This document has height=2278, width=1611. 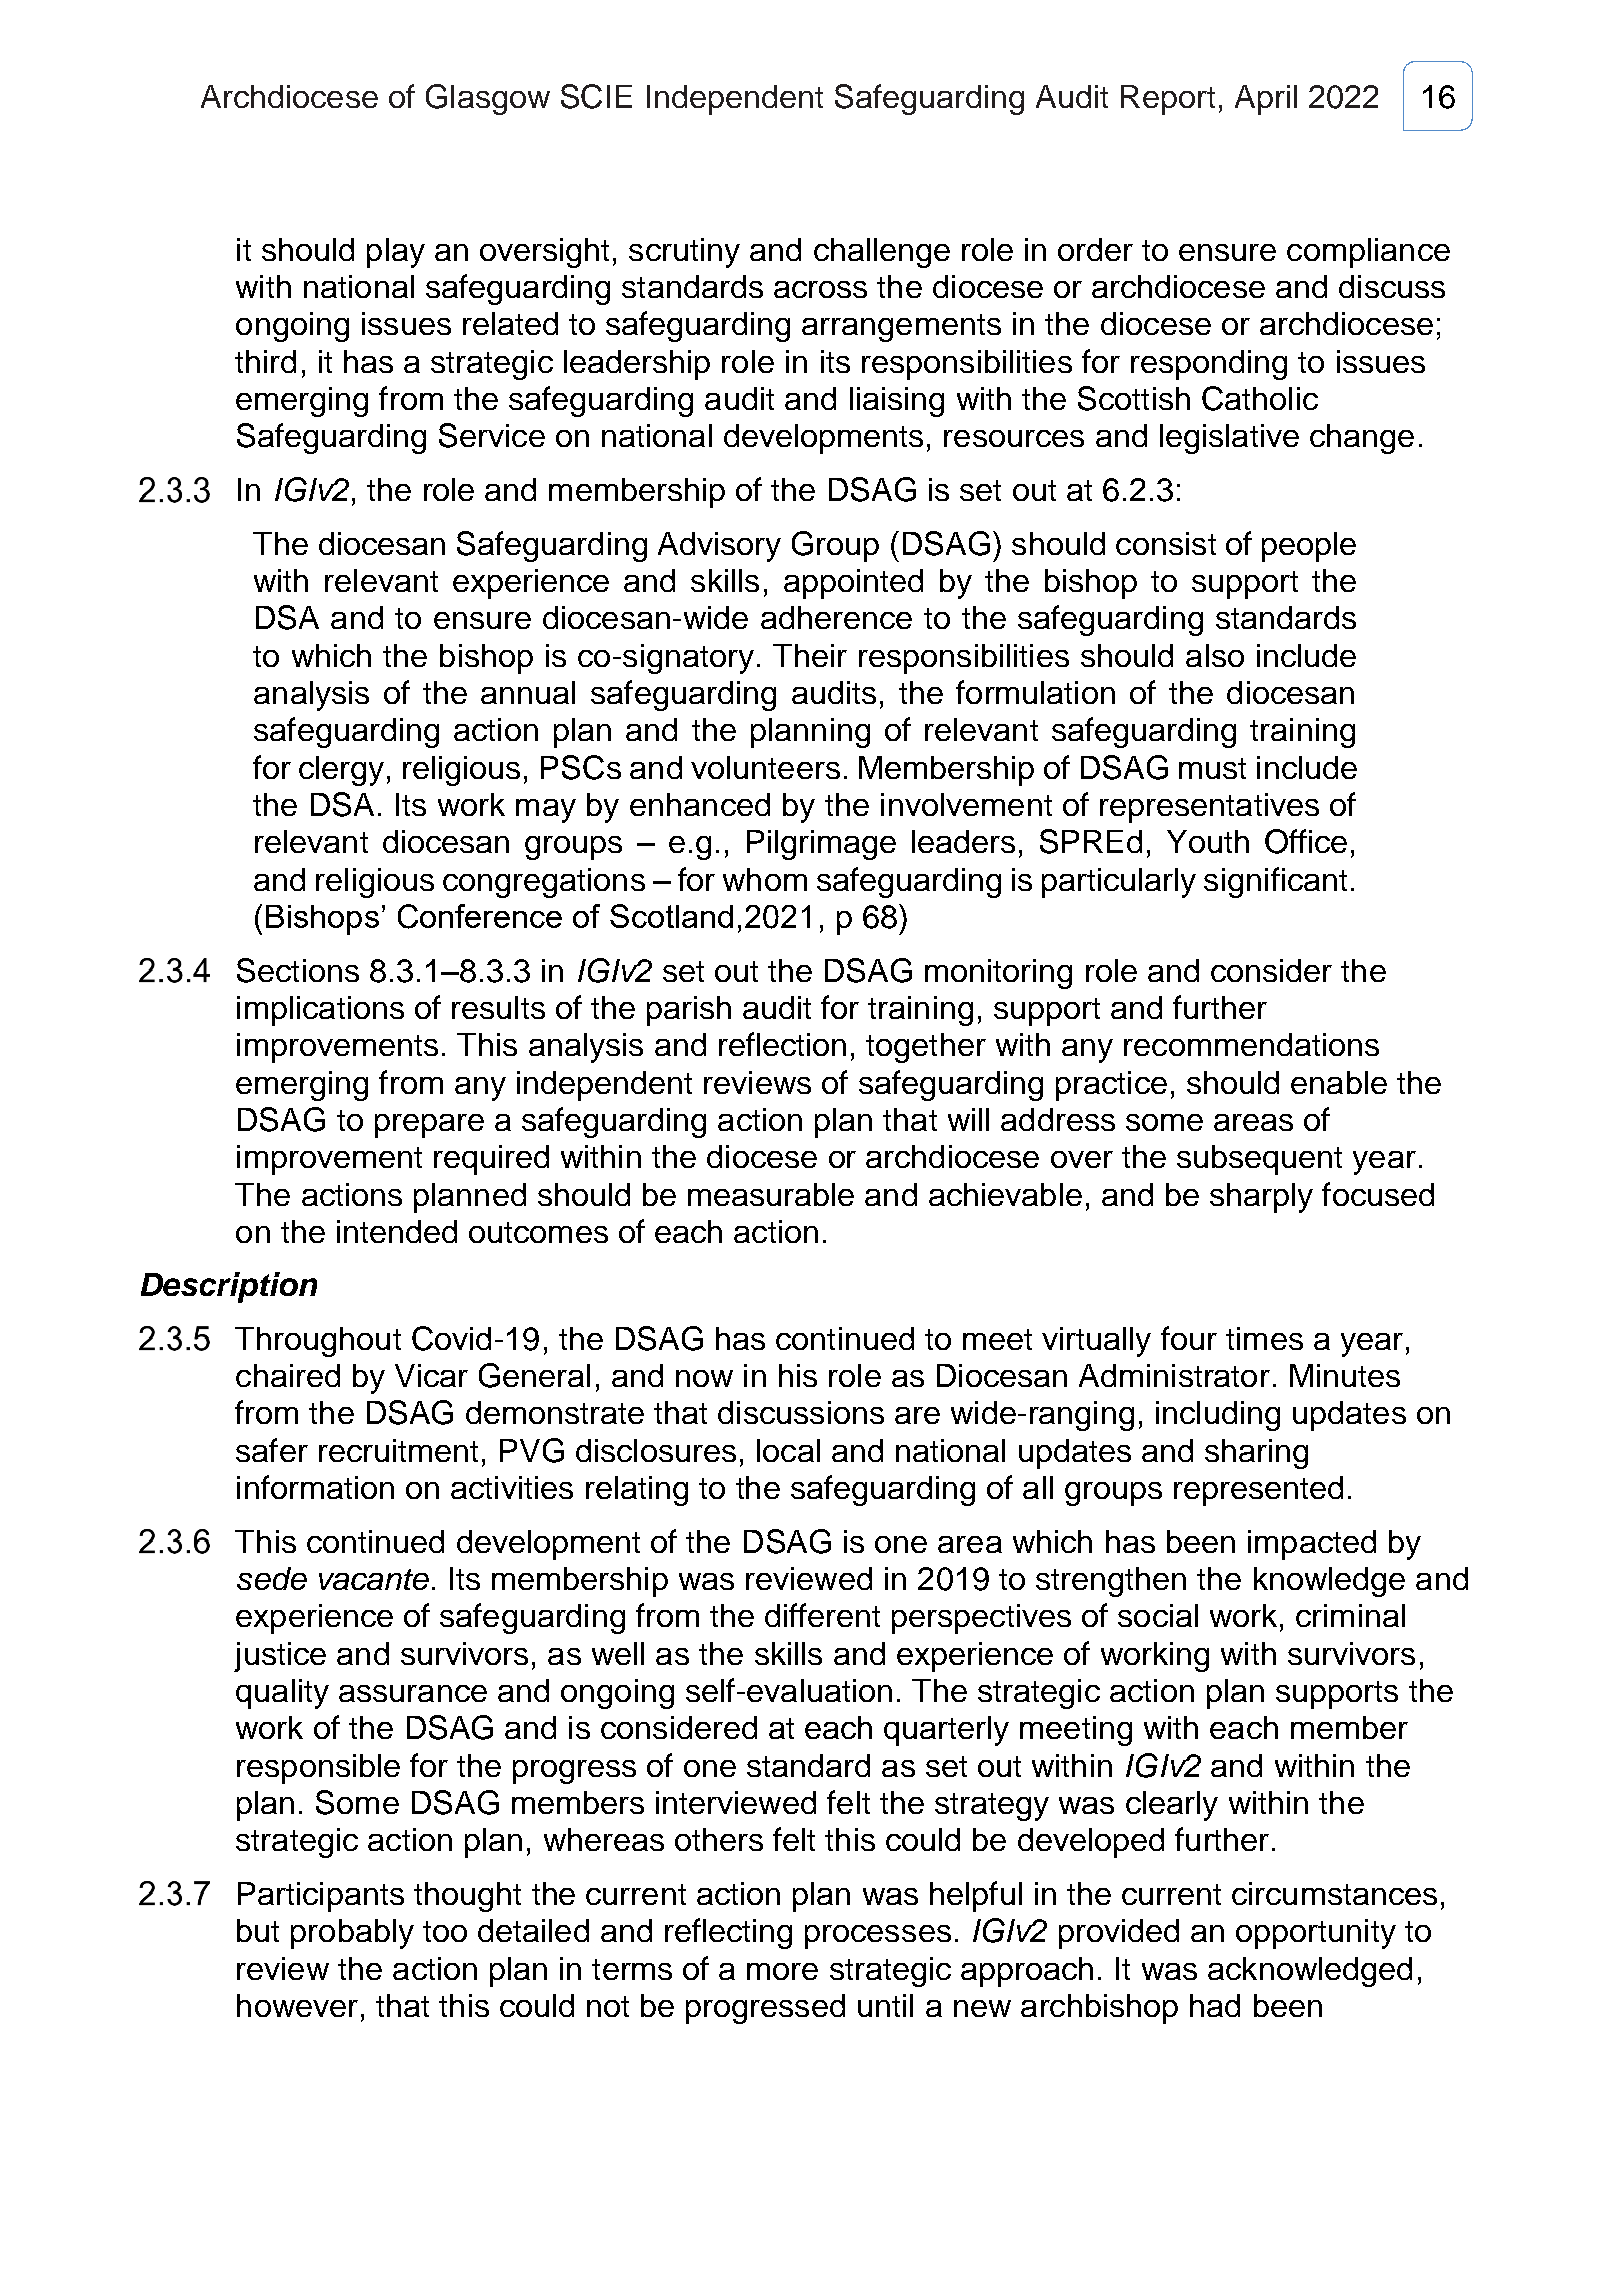 I want to click on local, so click(x=788, y=1450).
